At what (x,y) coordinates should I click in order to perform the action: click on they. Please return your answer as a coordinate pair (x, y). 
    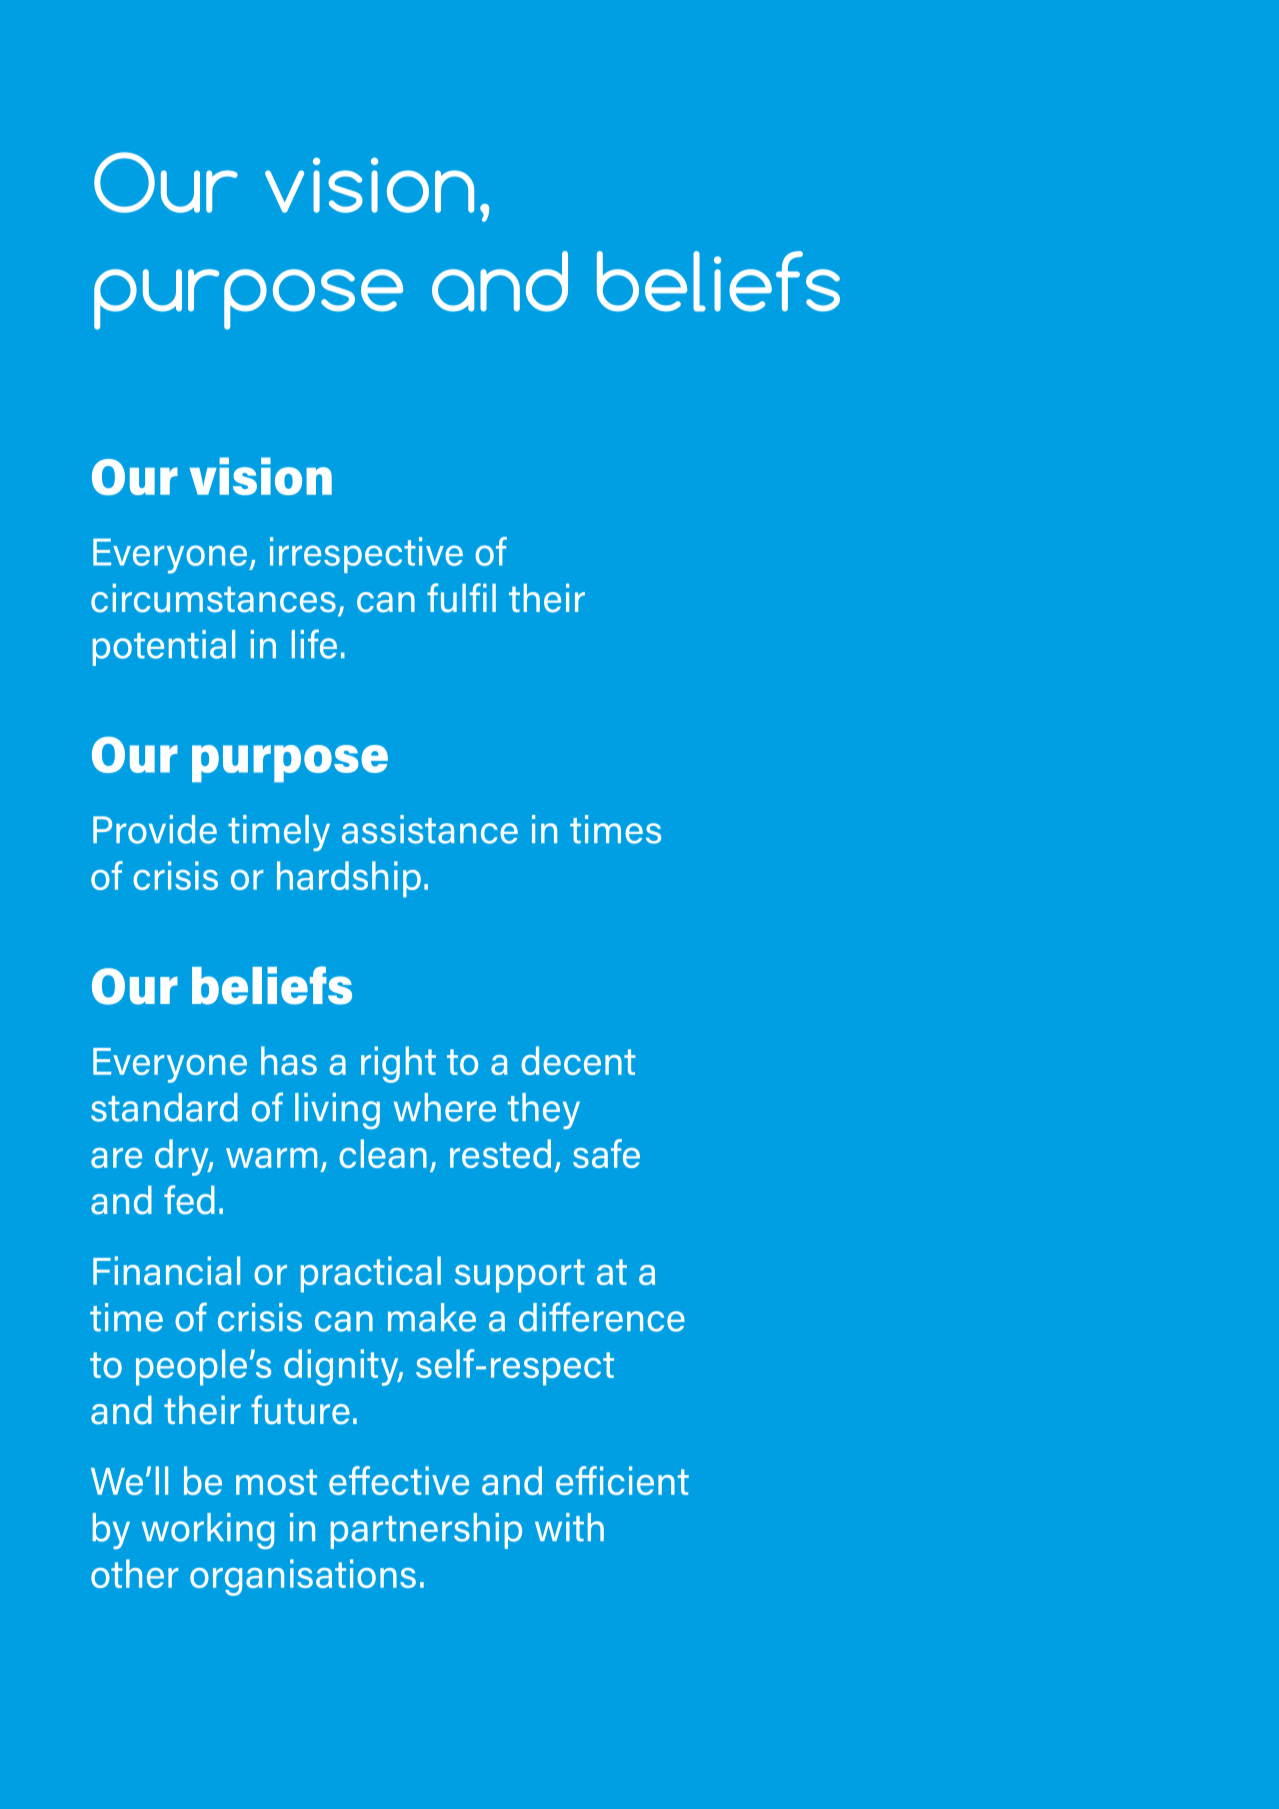
    Looking at the image, I should click on (544, 1111).
